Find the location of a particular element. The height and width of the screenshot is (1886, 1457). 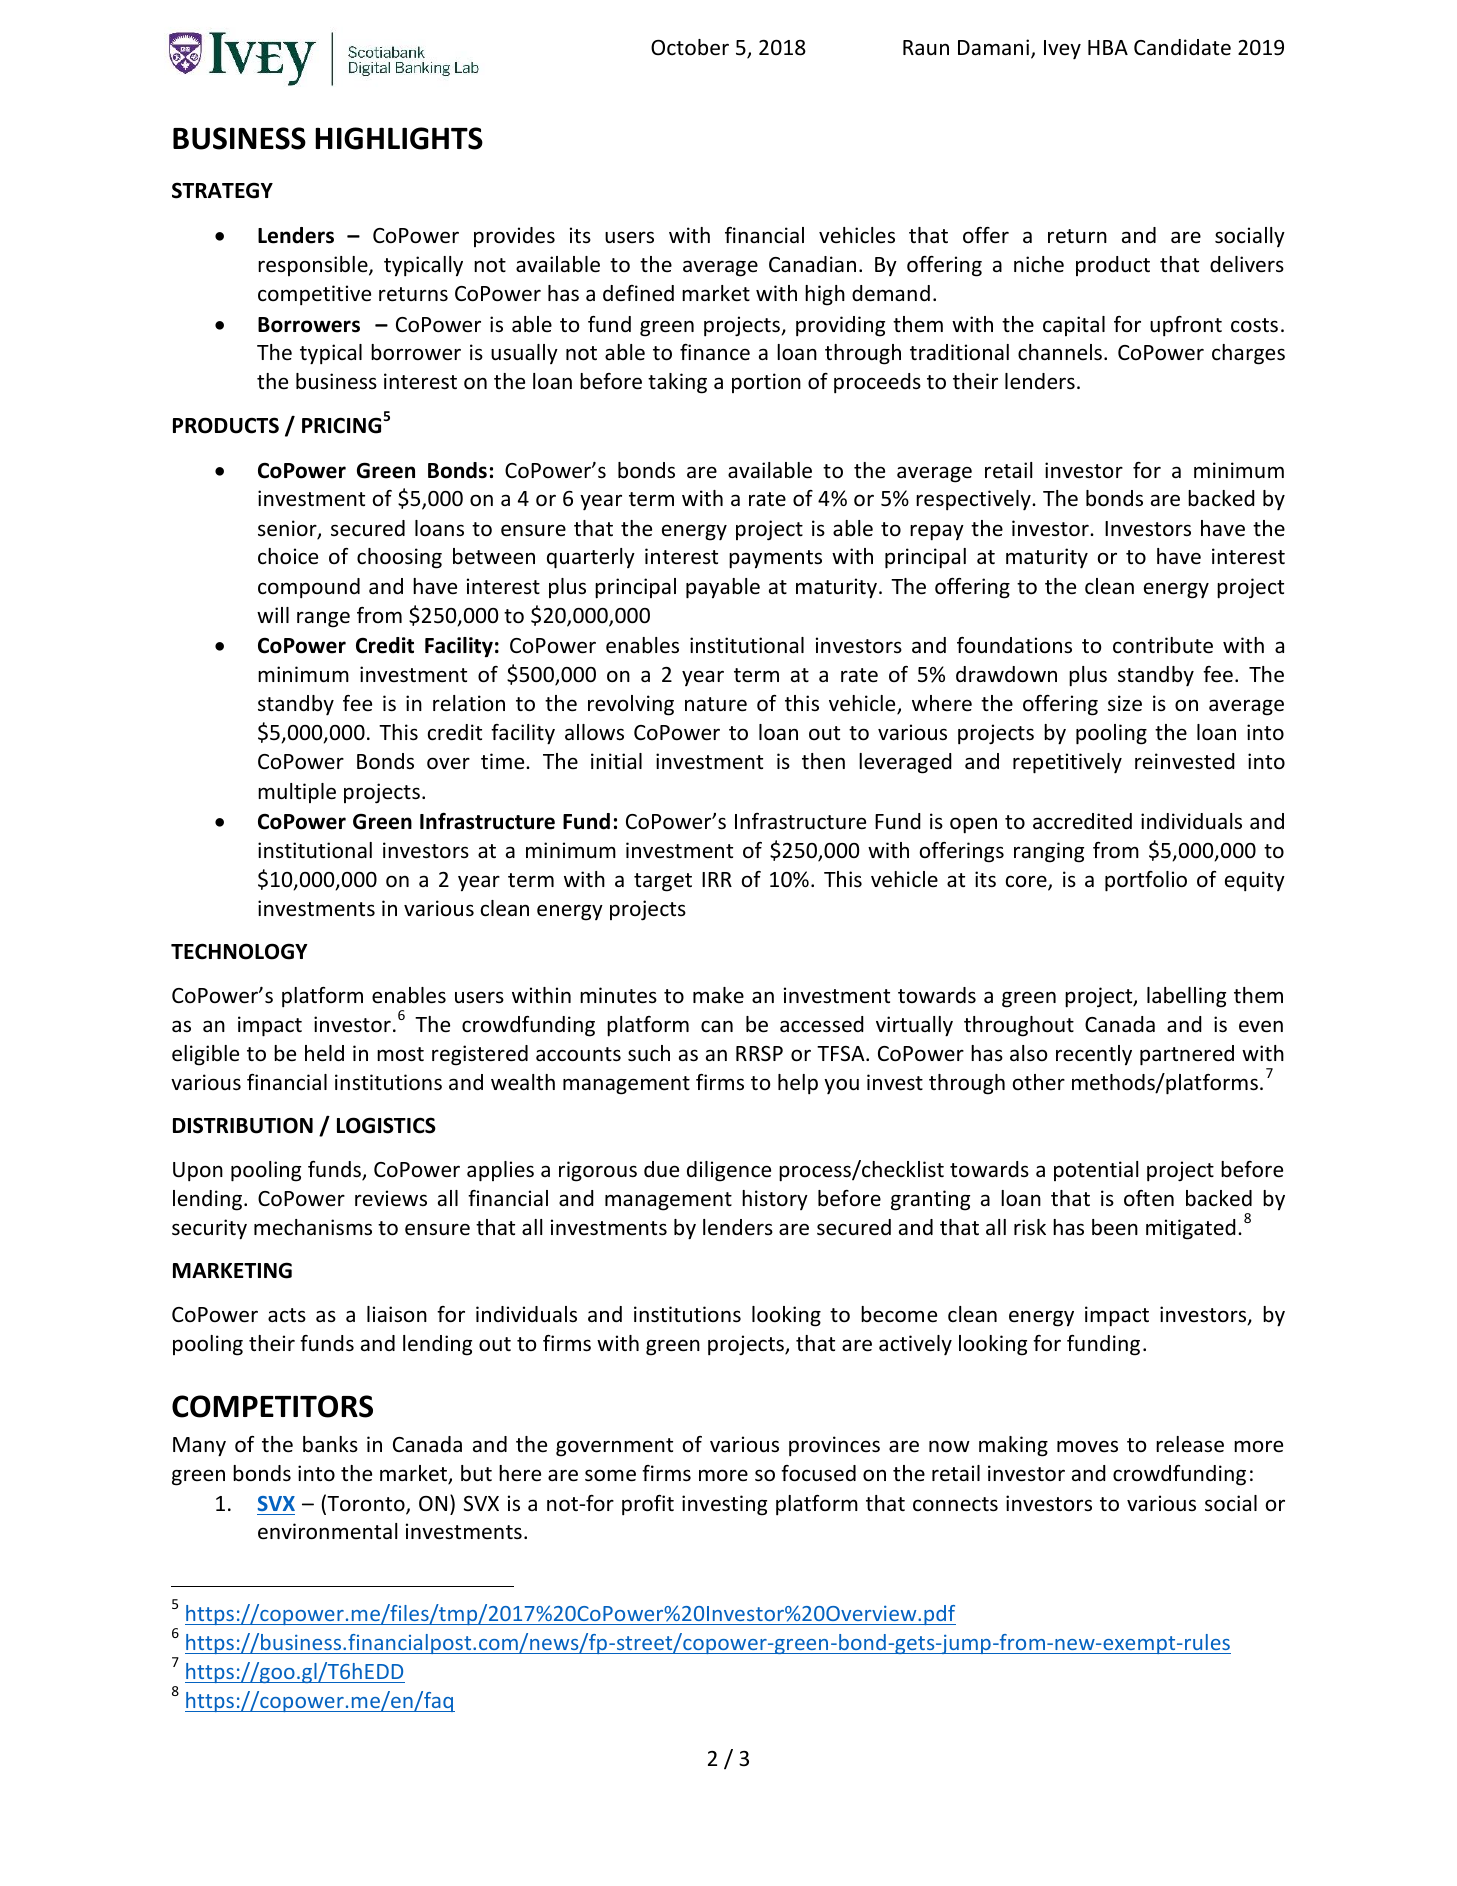

October is located at coordinates (690, 47).
